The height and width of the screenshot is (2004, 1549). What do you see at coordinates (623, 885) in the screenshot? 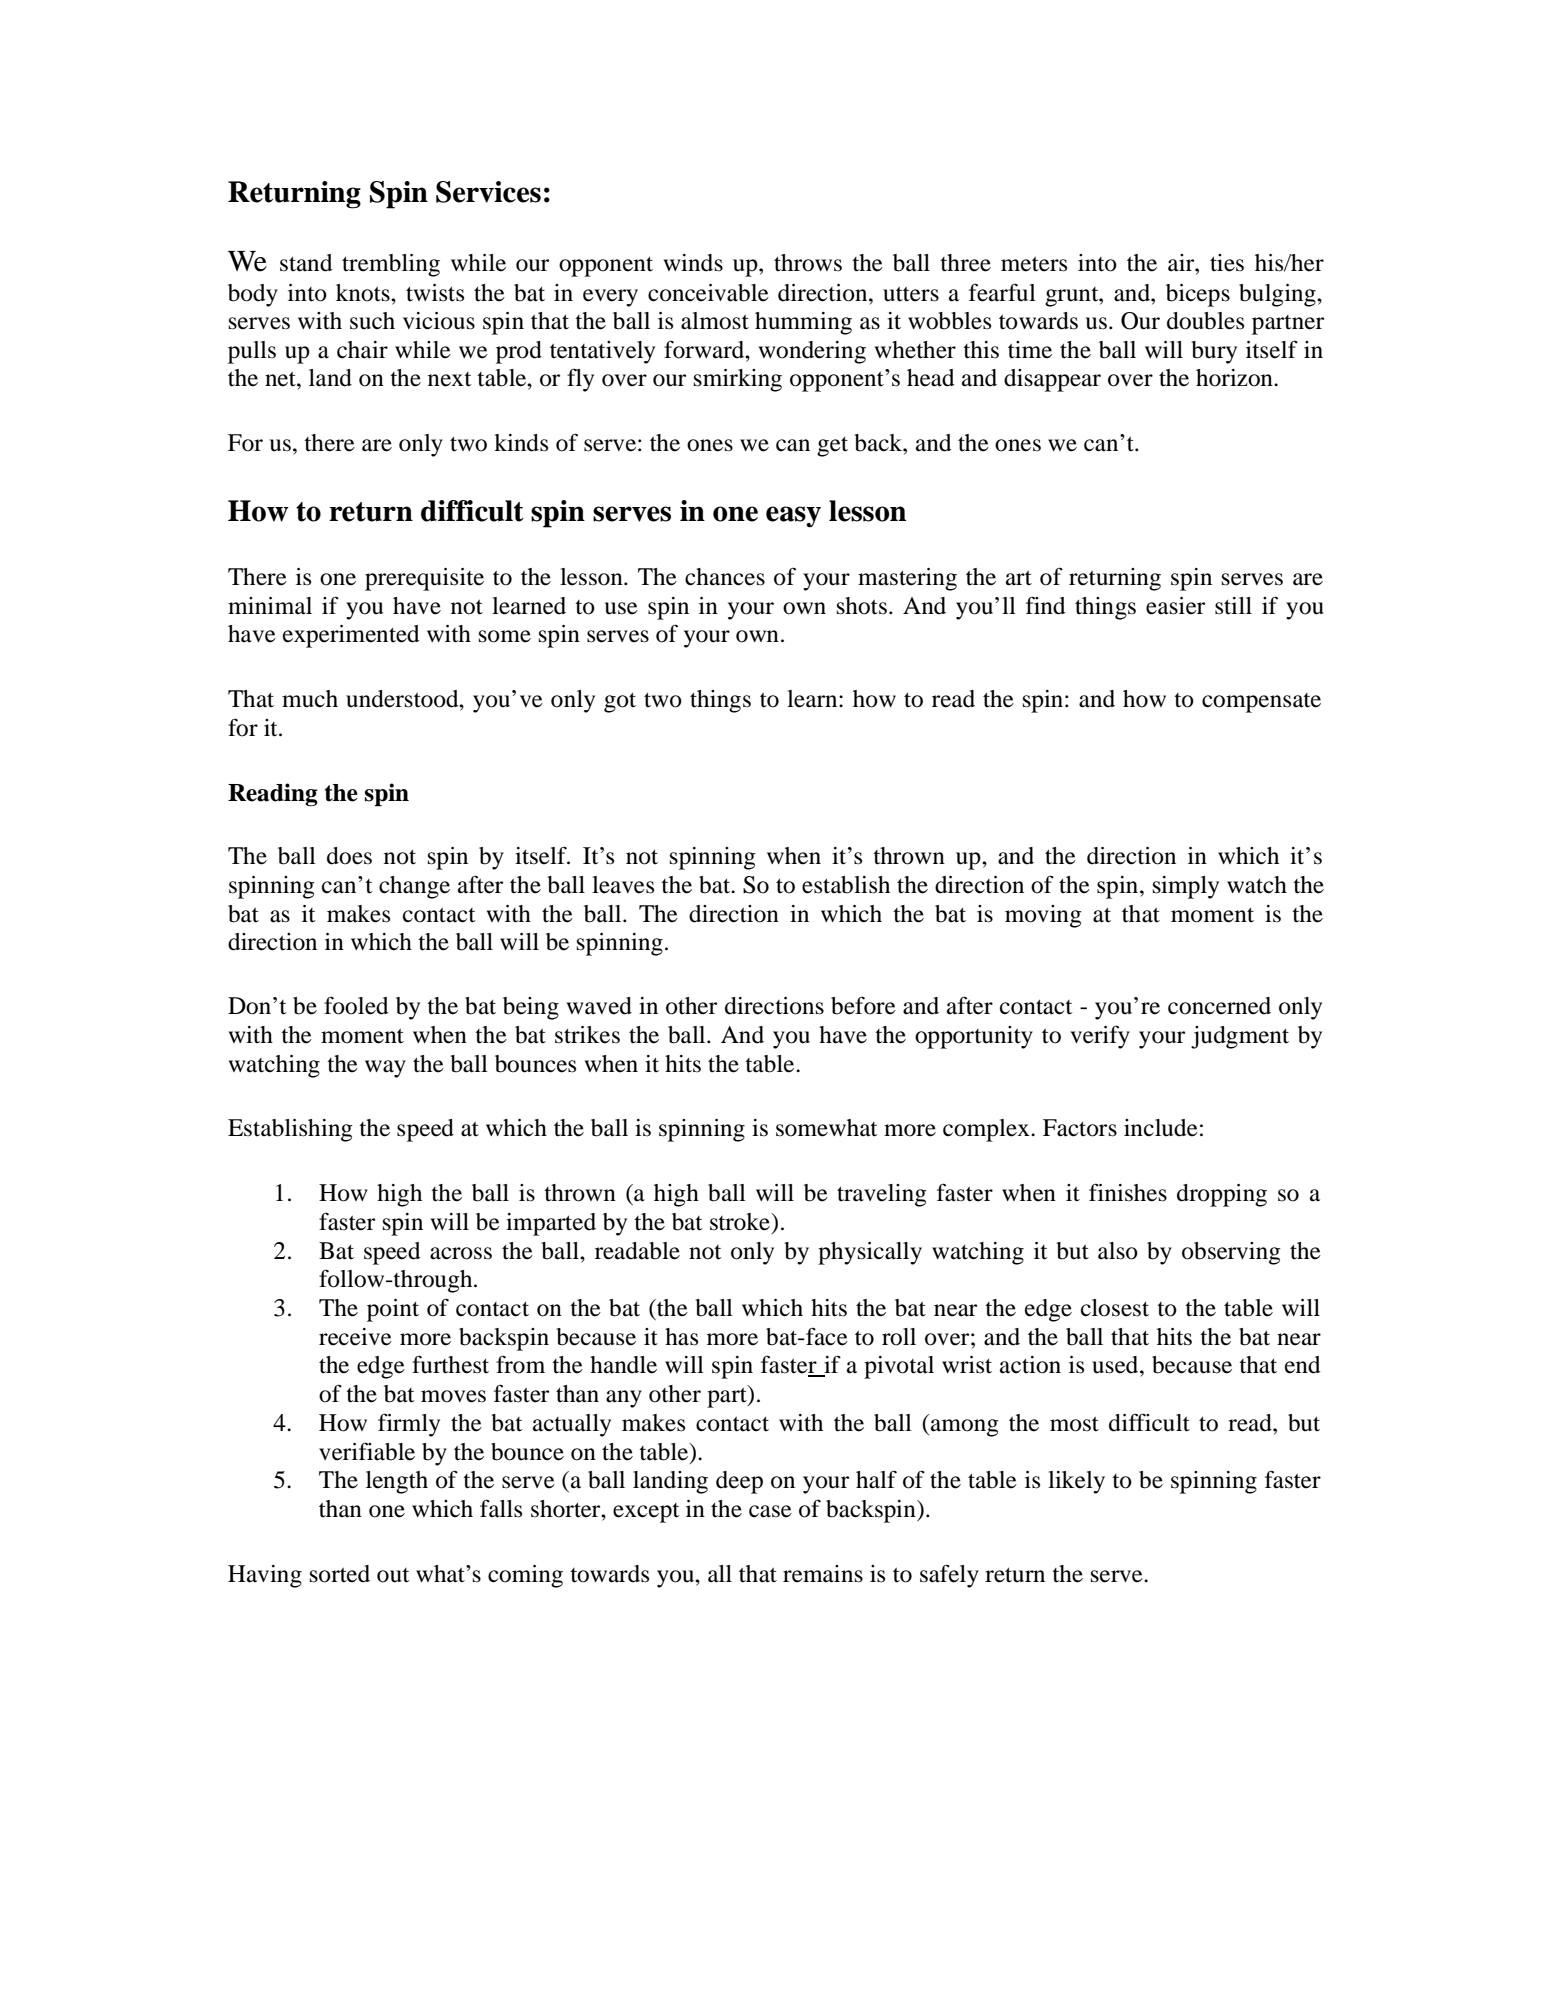
I see `leaves` at bounding box center [623, 885].
